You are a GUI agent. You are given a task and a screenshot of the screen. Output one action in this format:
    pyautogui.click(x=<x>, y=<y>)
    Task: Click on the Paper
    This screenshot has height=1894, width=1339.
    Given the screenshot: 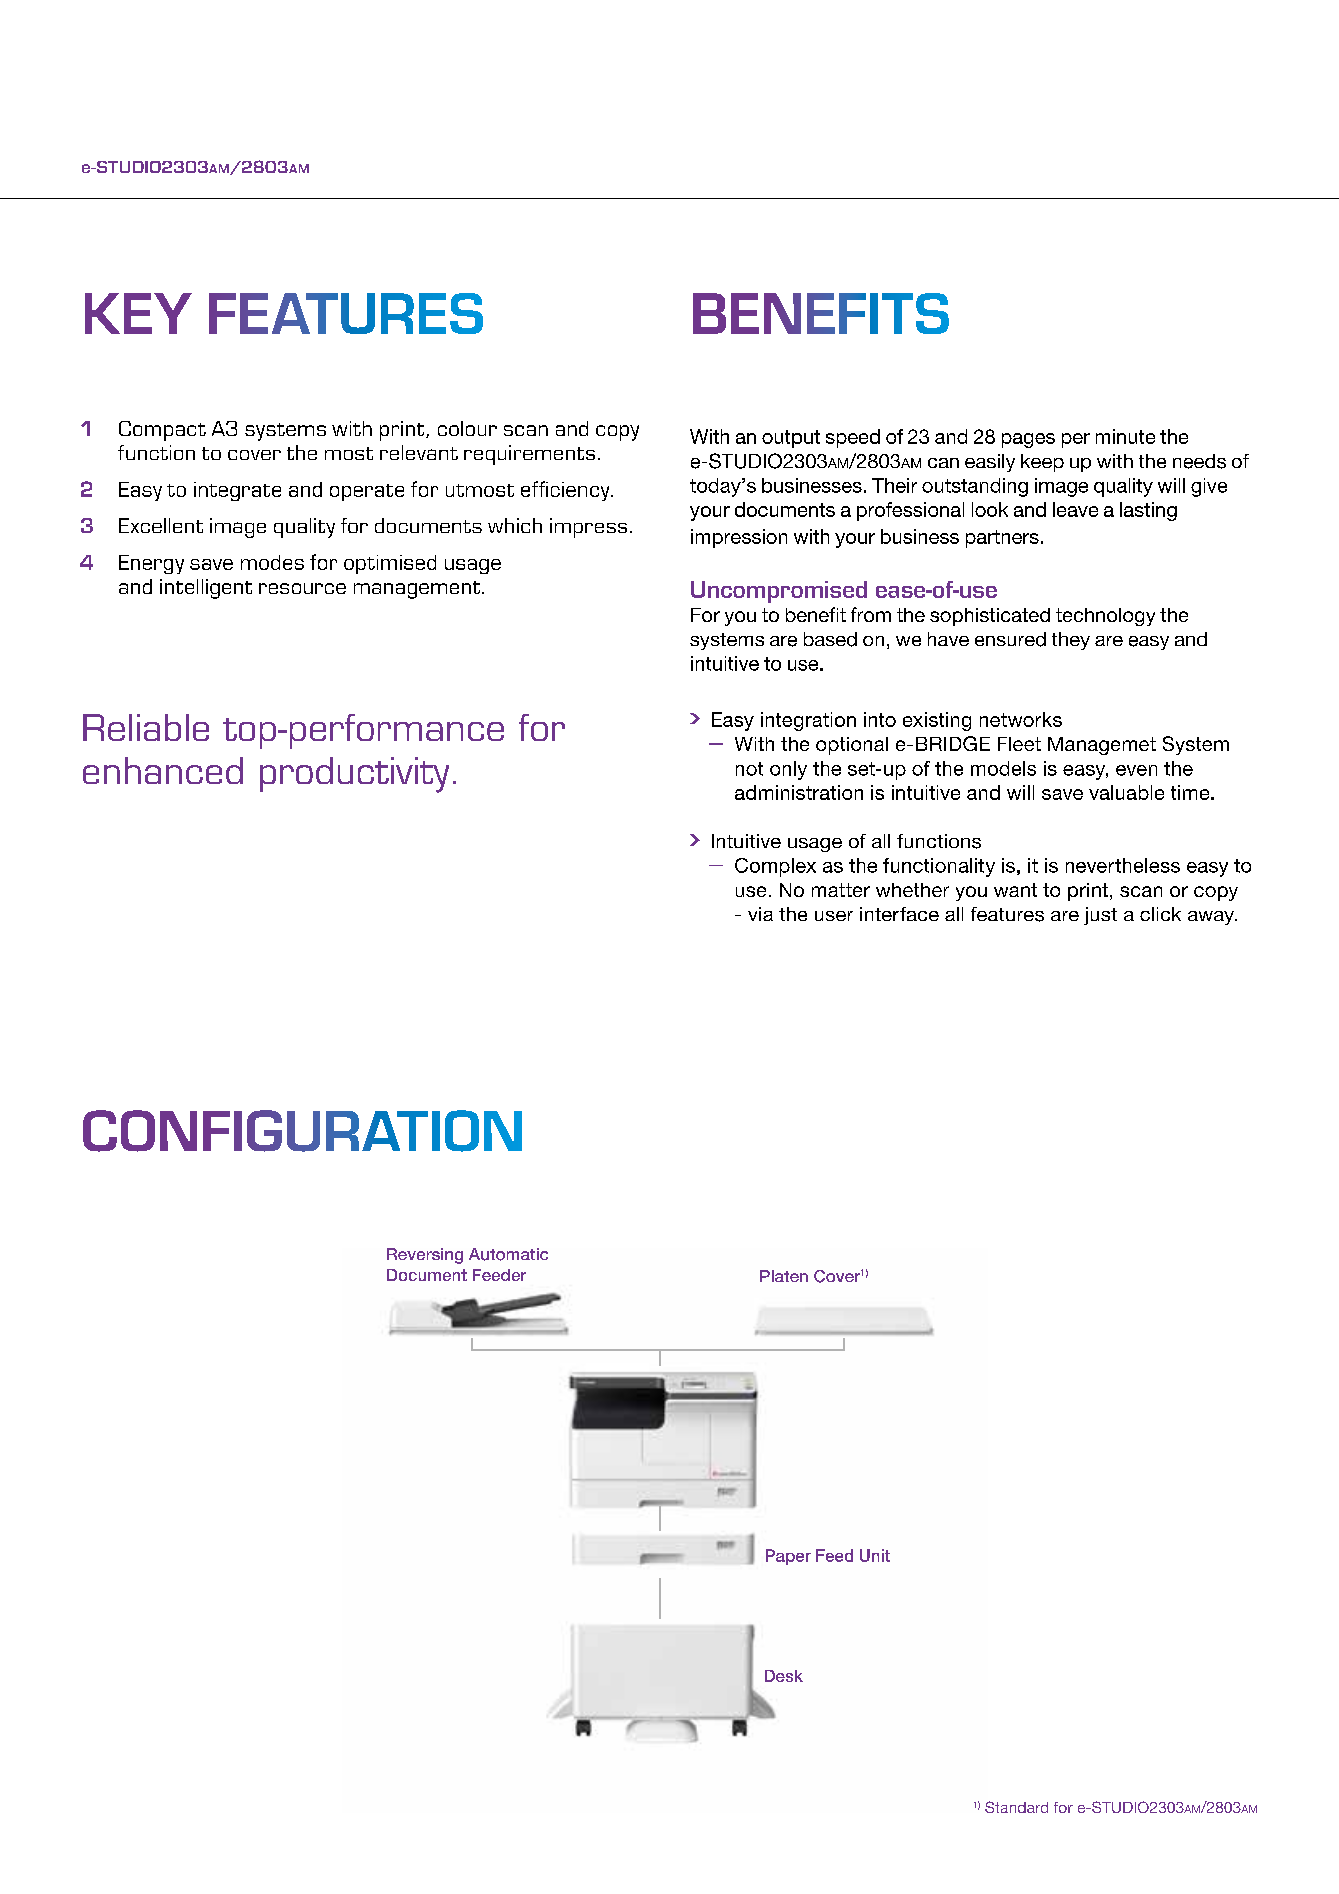 What is the action you would take?
    pyautogui.click(x=788, y=1557)
